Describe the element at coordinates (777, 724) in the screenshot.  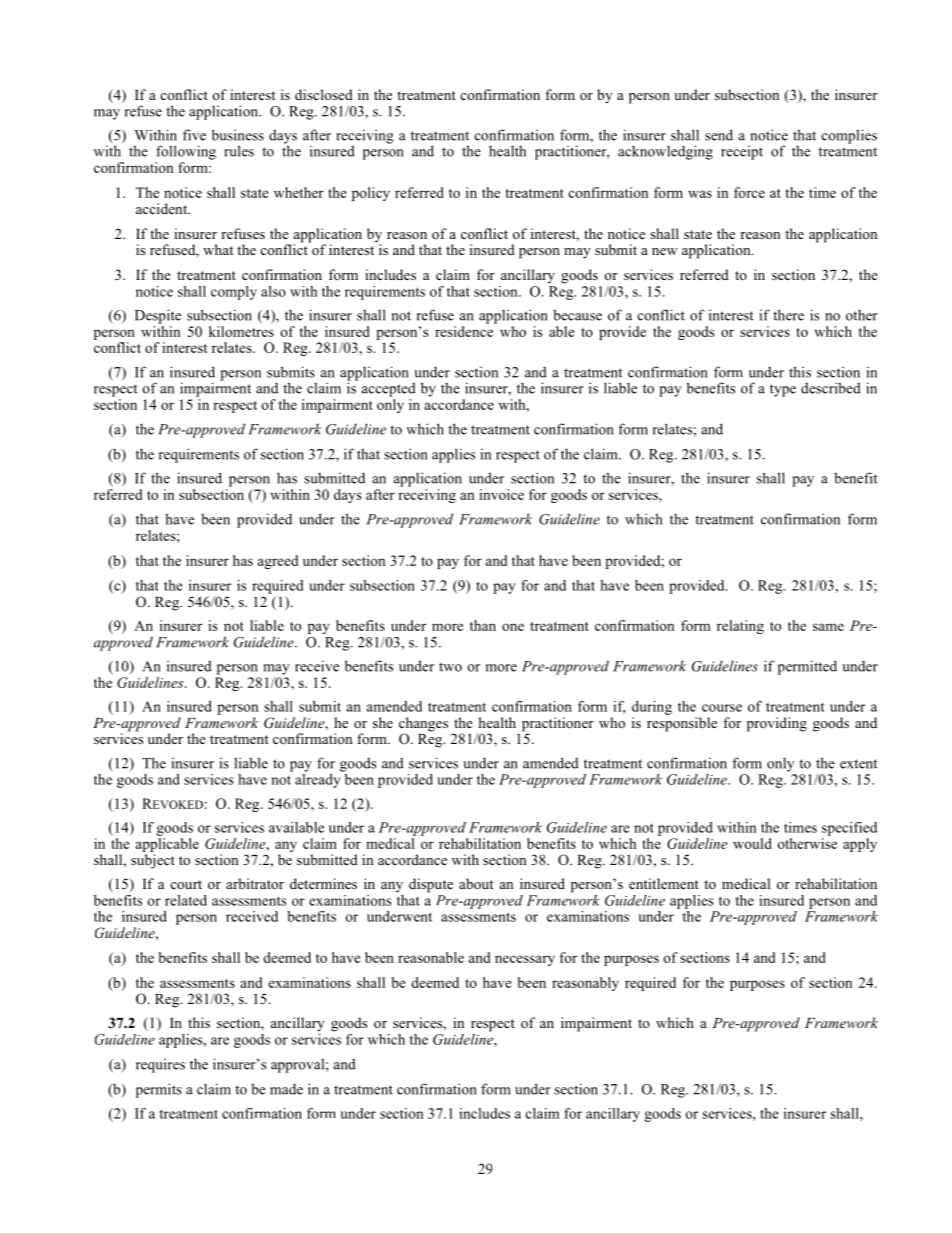
I see `providing` at that location.
